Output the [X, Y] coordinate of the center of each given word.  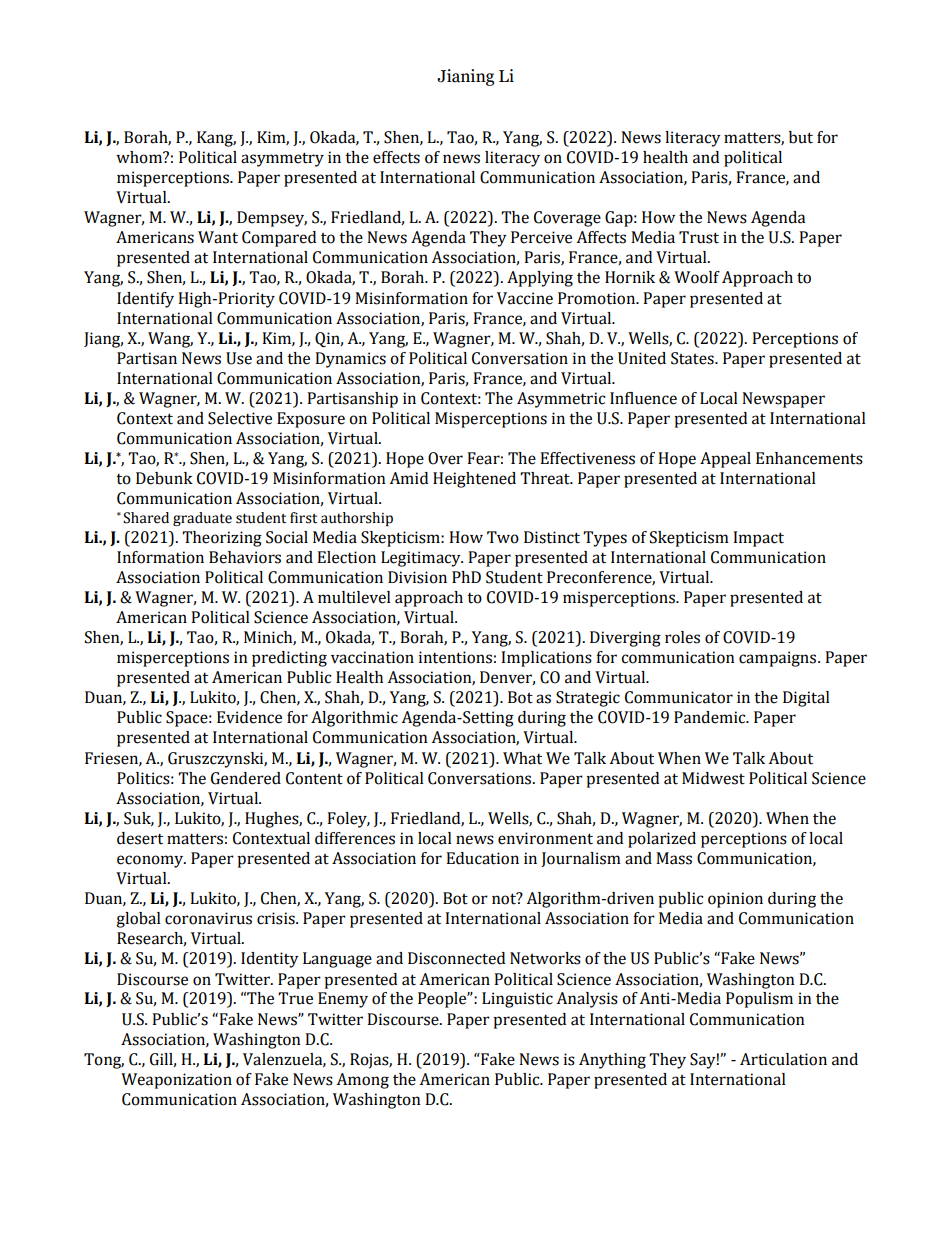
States [693, 358]
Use [239, 358]
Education [482, 858]
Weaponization [176, 1081]
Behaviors [245, 557]
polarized [662, 840]
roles [682, 637]
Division [417, 577]
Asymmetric [561, 400]
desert [140, 838]
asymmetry [282, 159]
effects [396, 157]
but [801, 137]
